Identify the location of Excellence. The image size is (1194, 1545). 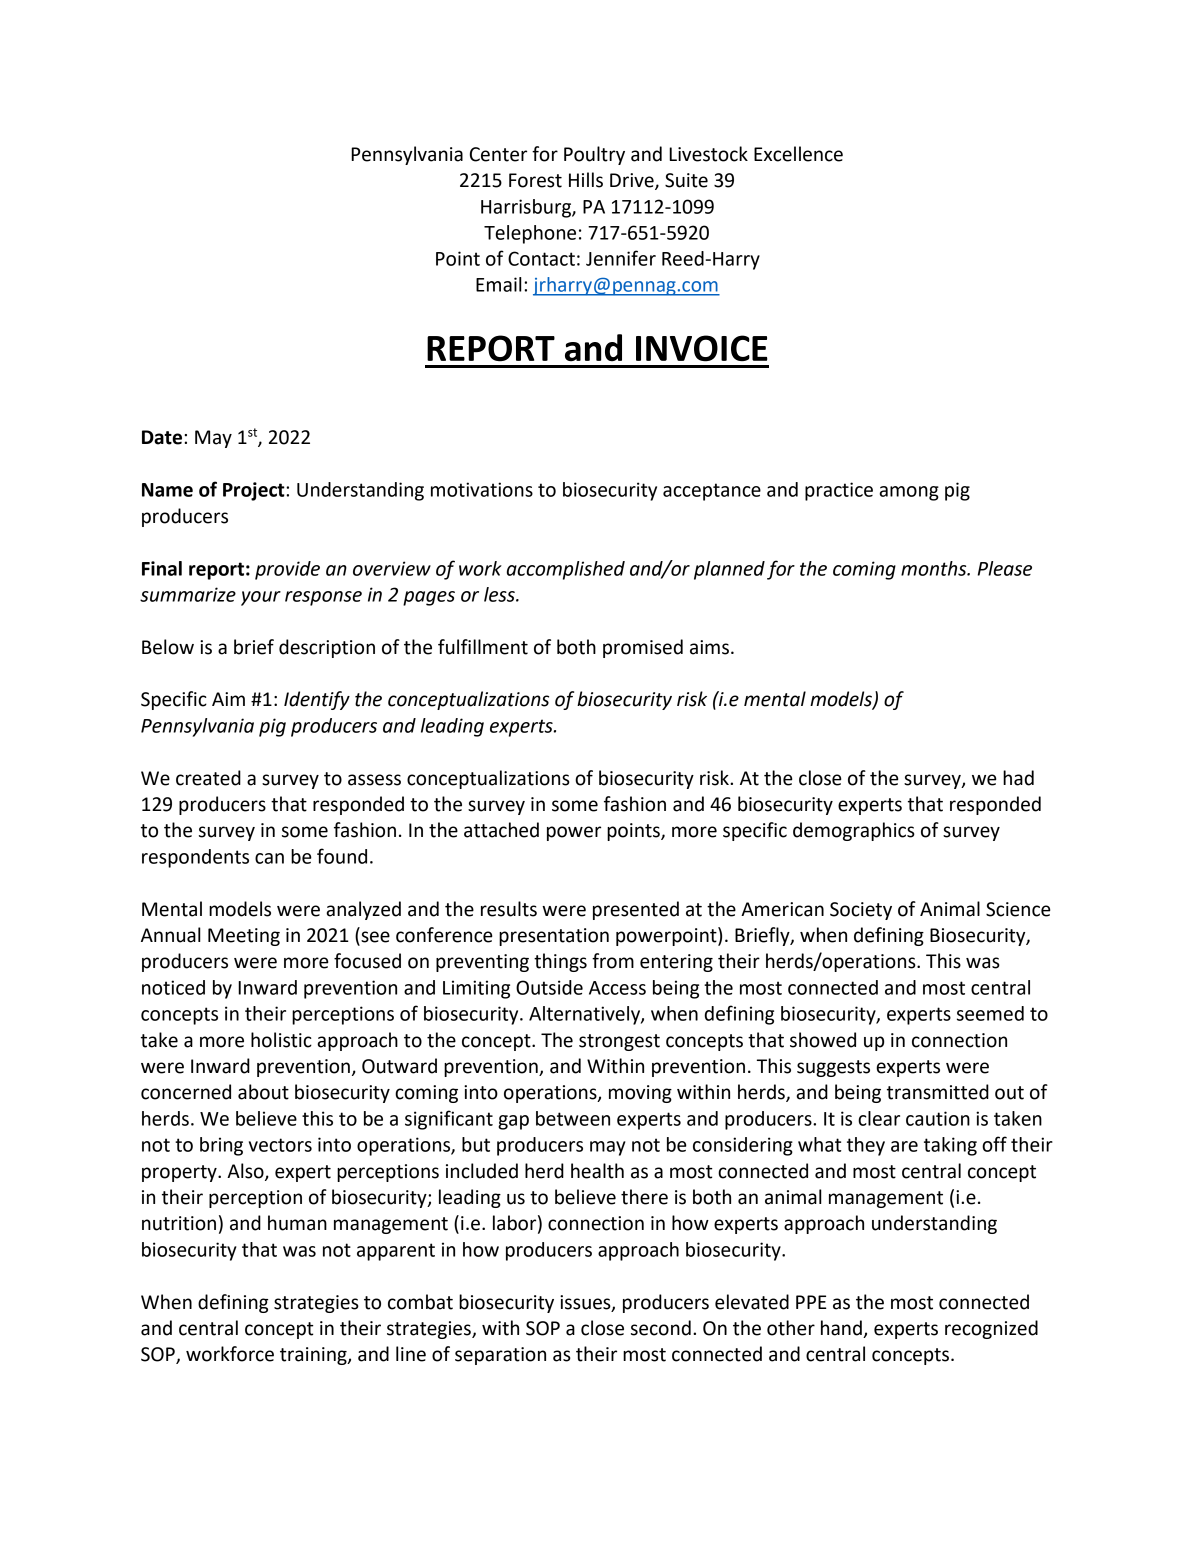
(798, 154).
